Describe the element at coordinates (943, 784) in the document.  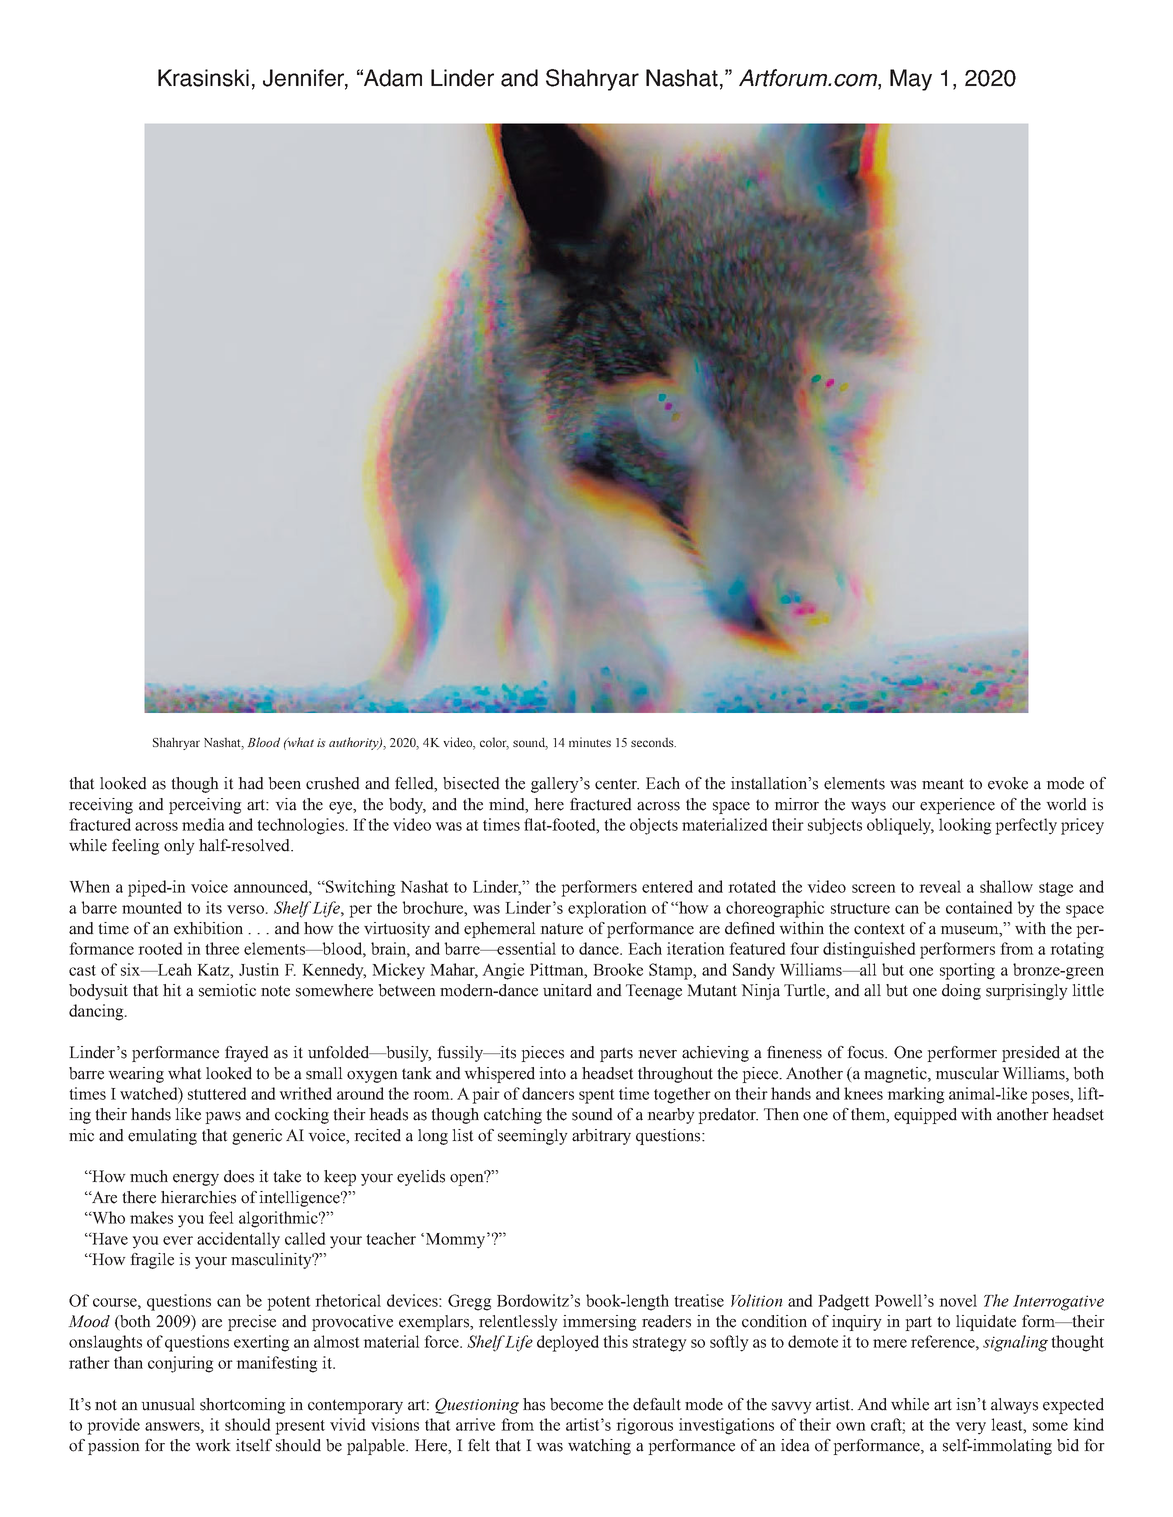
I see `meant` at that location.
